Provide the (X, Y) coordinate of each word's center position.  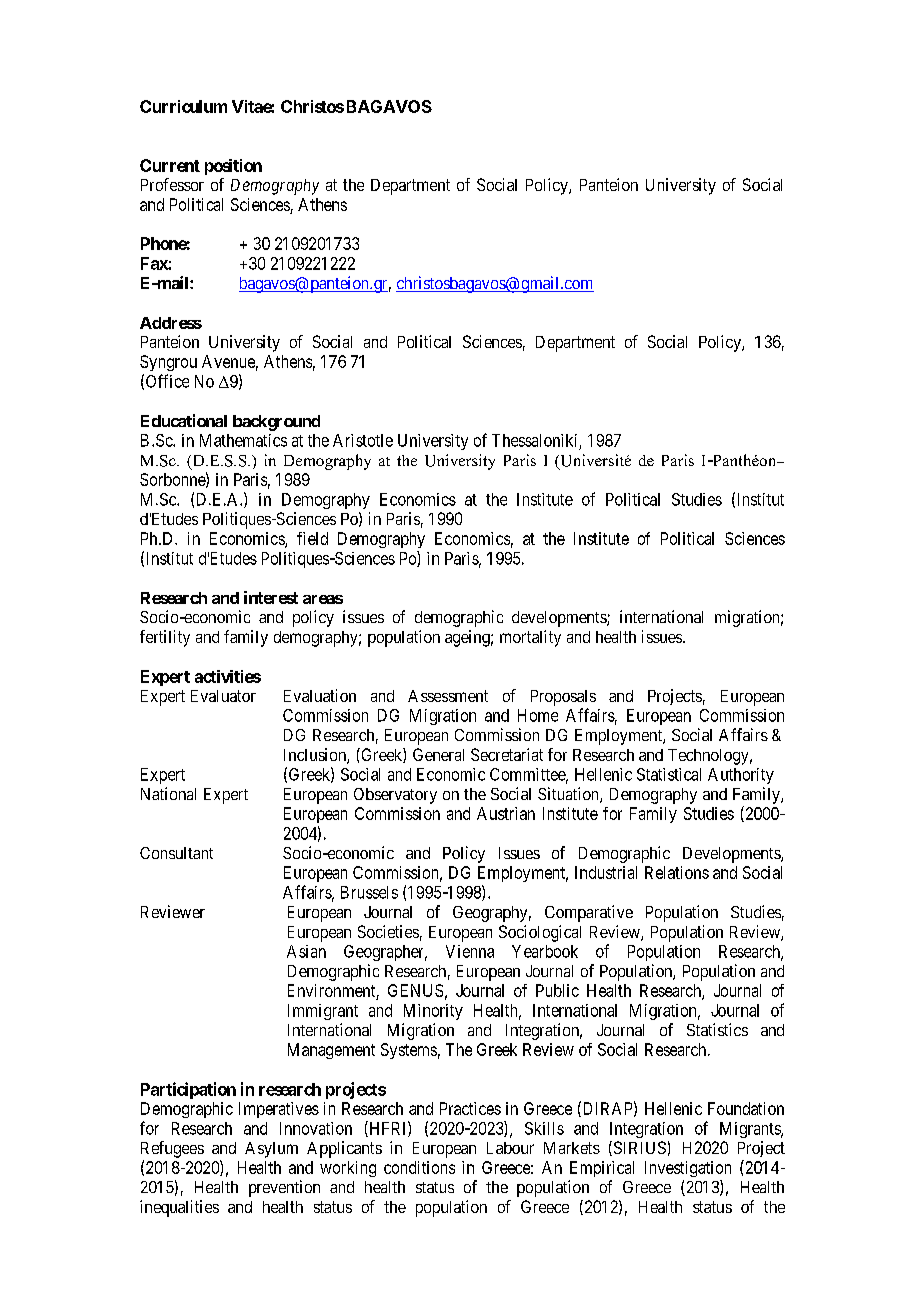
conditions (419, 1167)
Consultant (176, 853)
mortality (530, 638)
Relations (677, 872)
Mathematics (243, 440)
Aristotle (363, 440)
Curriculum (183, 106)
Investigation (688, 1169)
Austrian (506, 813)
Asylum (271, 1150)
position (233, 167)
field (312, 538)
